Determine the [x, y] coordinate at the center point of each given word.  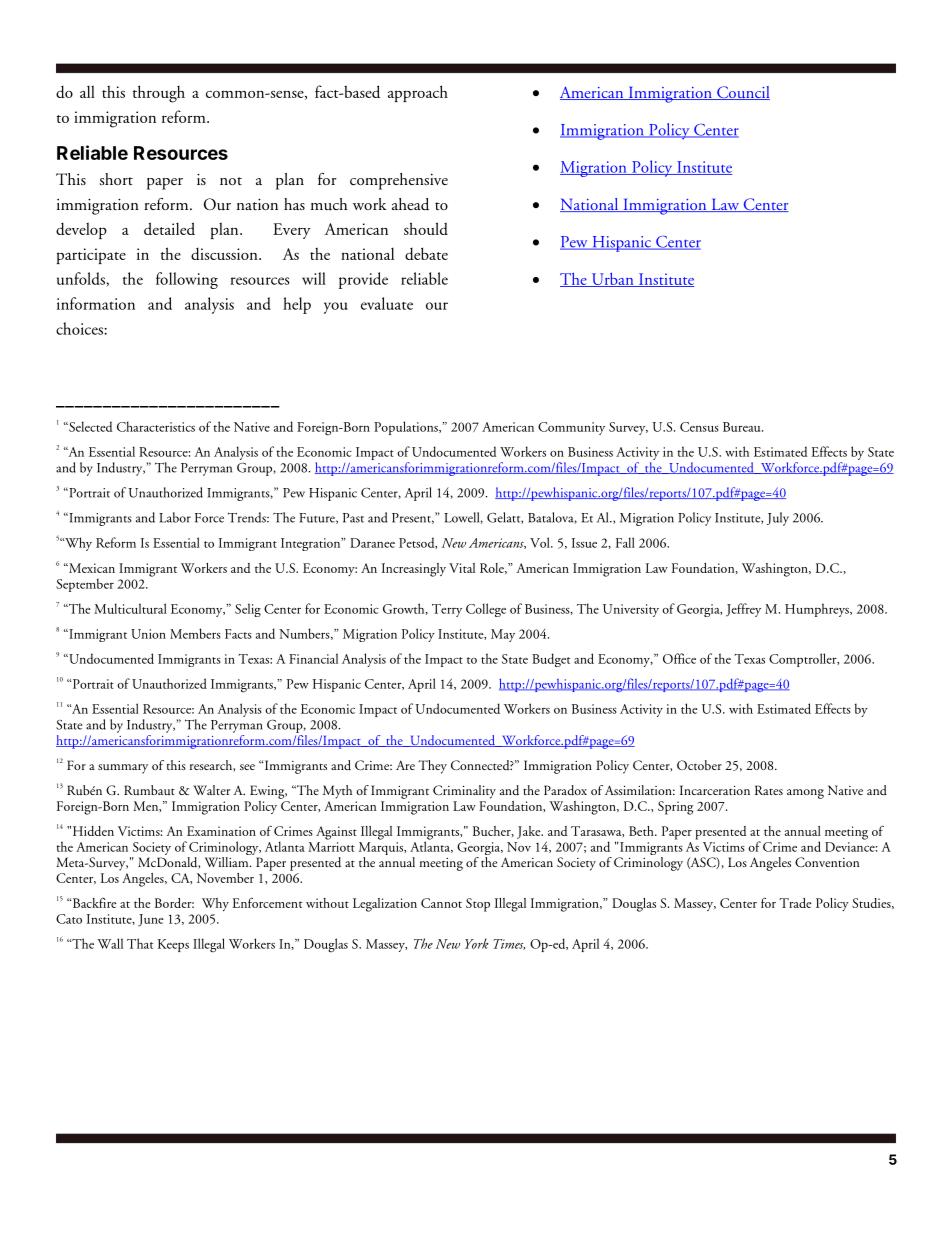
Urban [612, 280]
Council [742, 93]
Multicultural [130, 608]
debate [426, 253]
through [159, 94]
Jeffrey [743, 610]
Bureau [743, 427]
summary [123, 769]
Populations [407, 428]
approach [418, 93]
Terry [447, 610]
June [151, 920]
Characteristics [156, 426]
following [187, 280]
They [433, 767]
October [699, 765]
